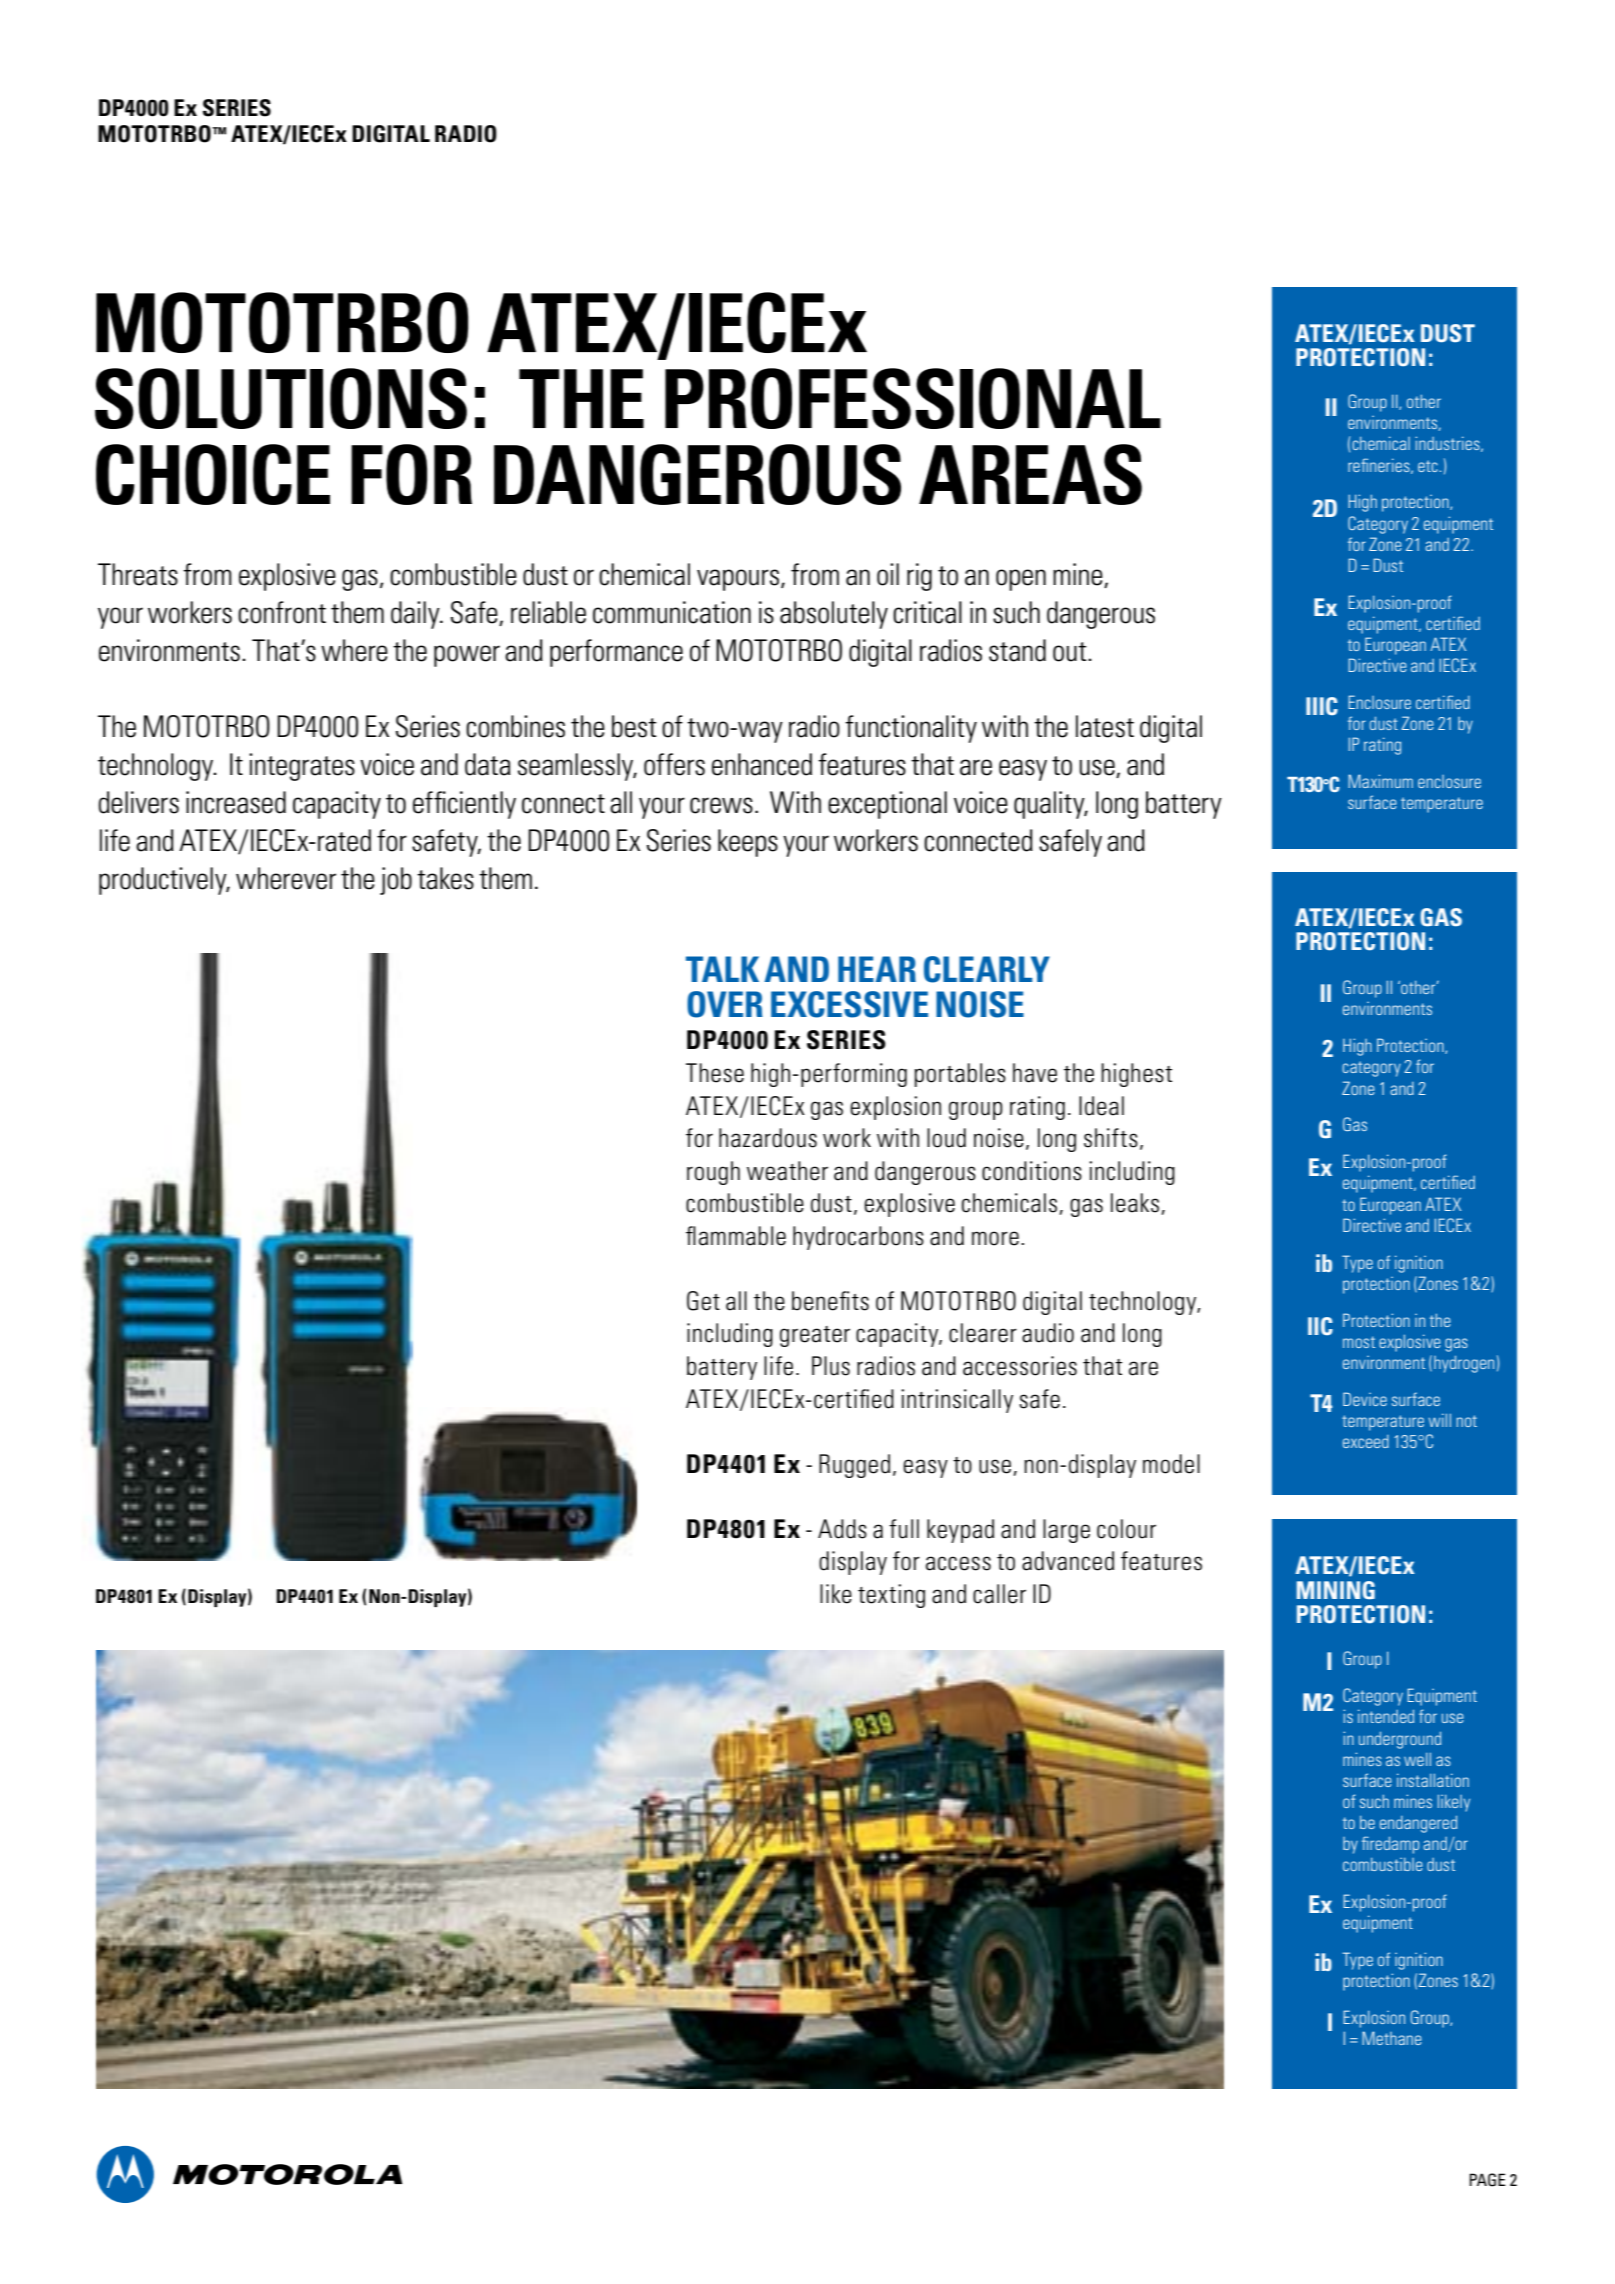 This screenshot has height=2284, width=1615. I want to click on Get, so click(703, 1301).
